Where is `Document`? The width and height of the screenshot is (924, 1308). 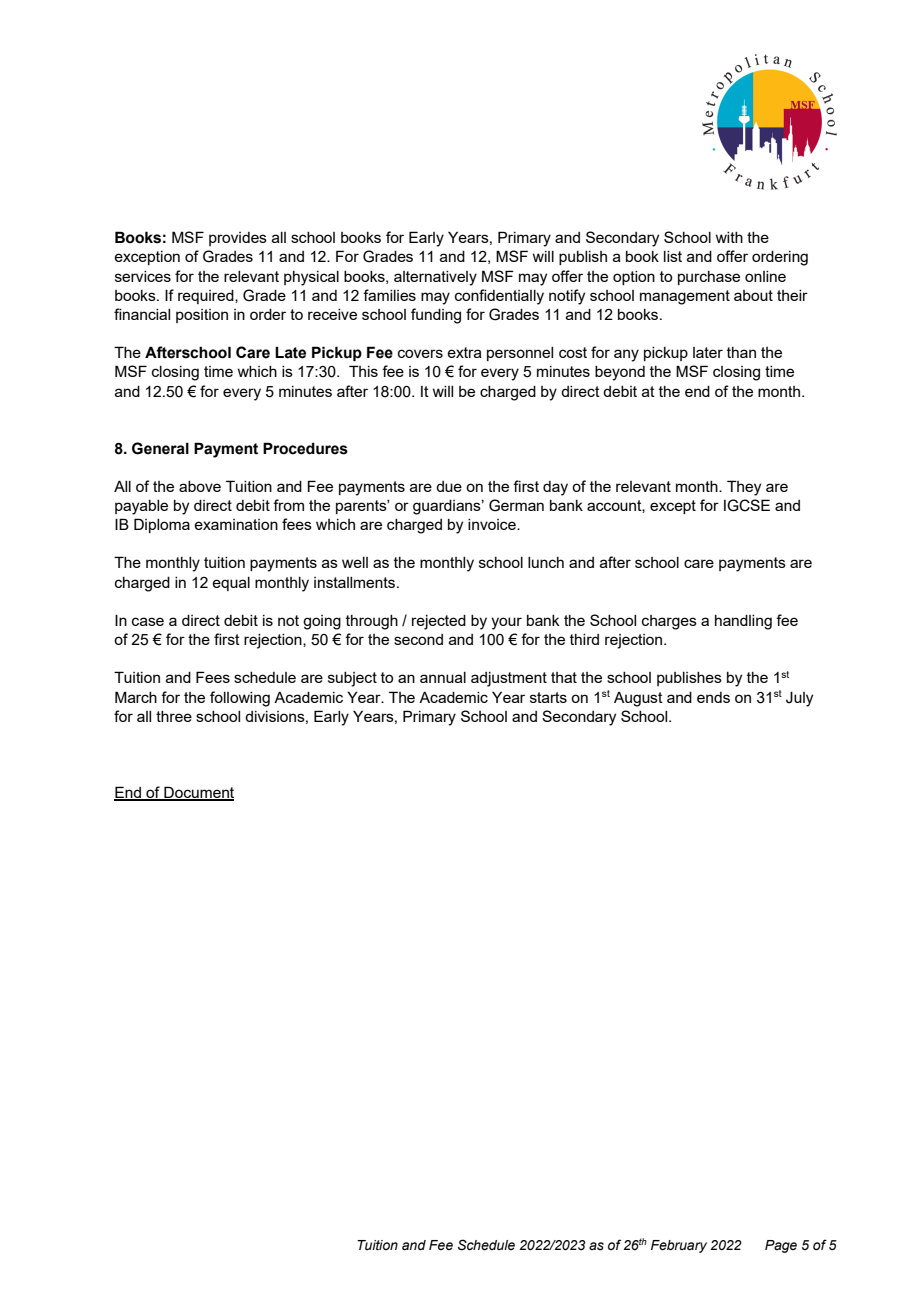 Document is located at coordinates (198, 793).
